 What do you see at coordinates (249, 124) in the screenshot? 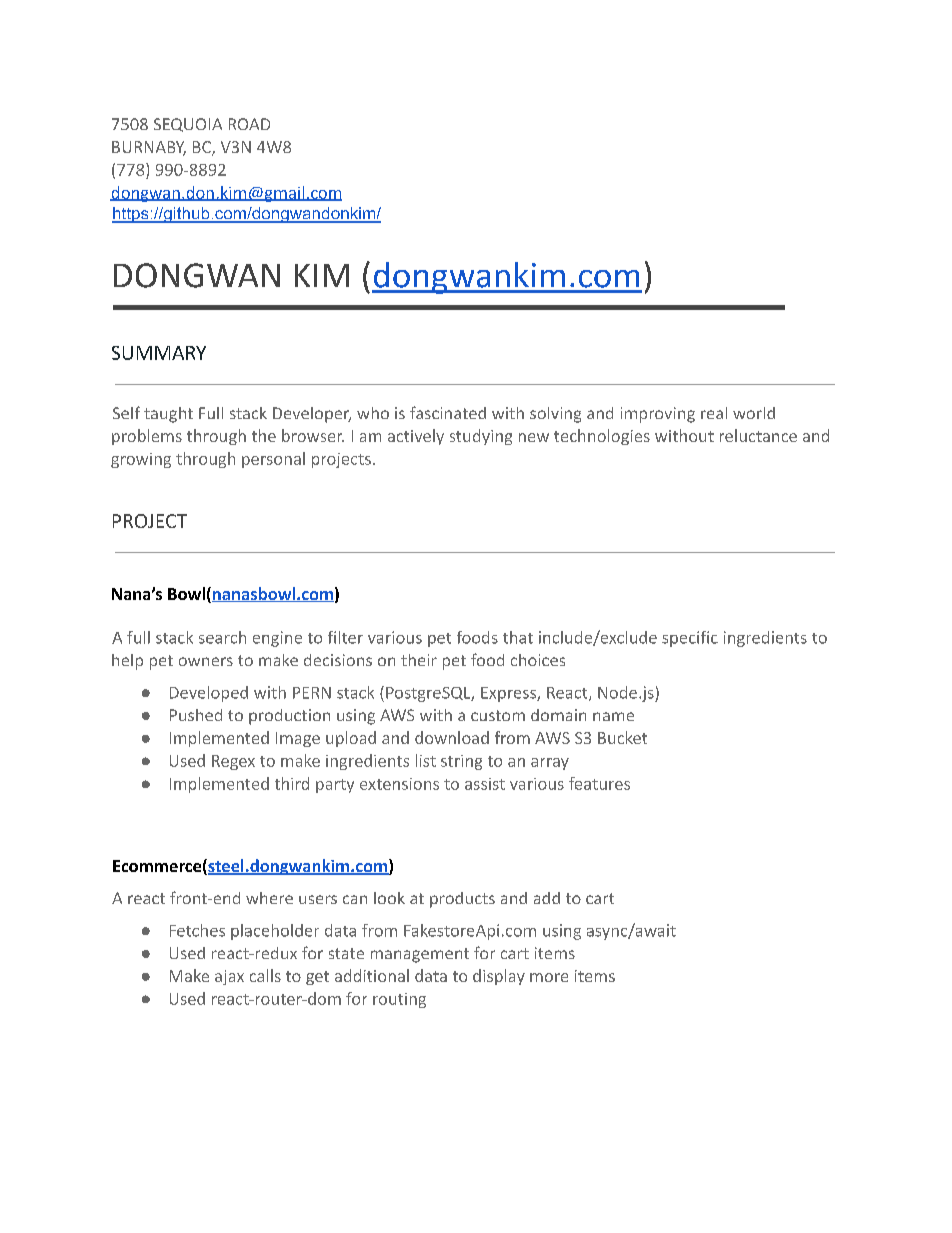
I see `ROAD` at bounding box center [249, 124].
